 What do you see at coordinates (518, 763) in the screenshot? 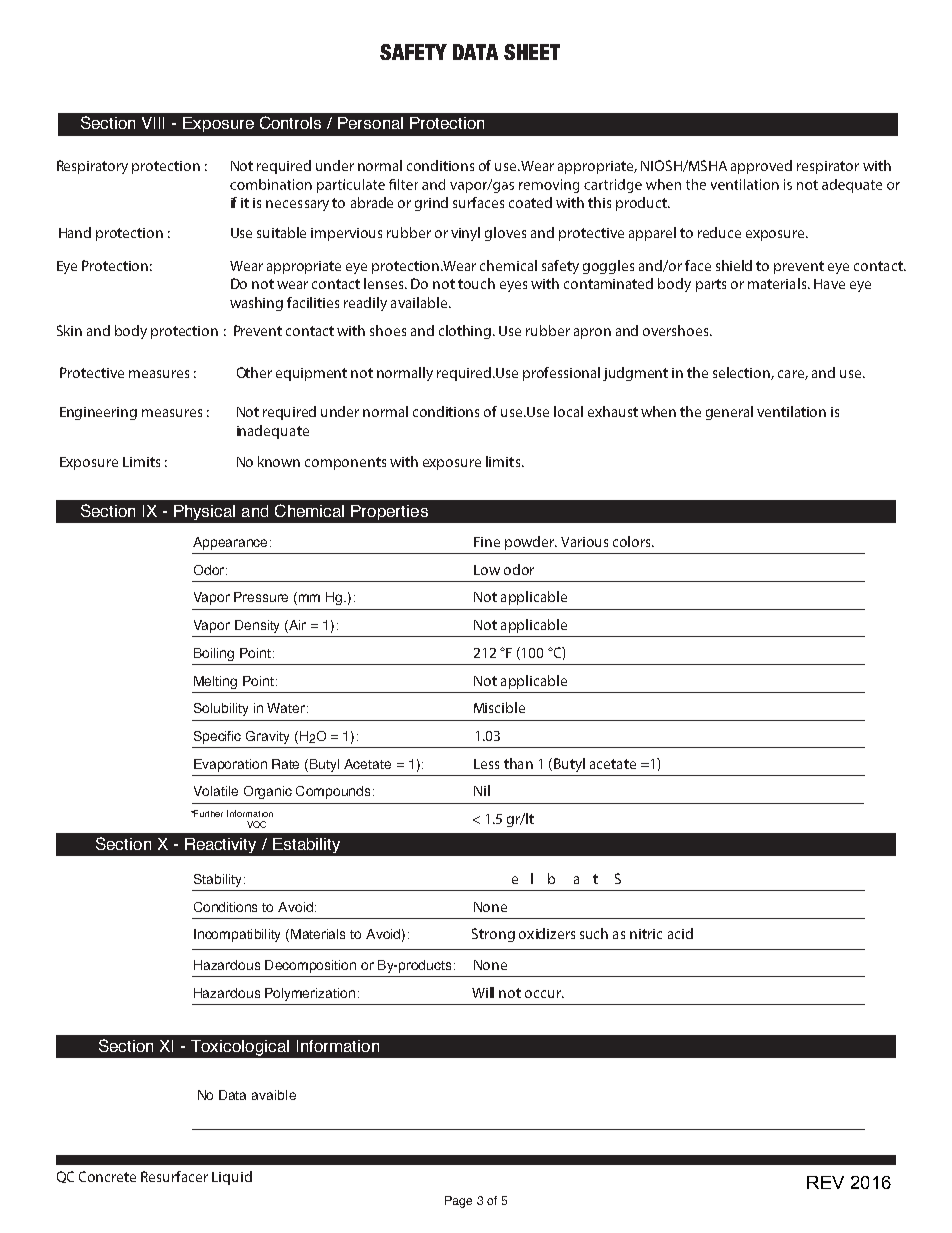
I see `than` at bounding box center [518, 763].
